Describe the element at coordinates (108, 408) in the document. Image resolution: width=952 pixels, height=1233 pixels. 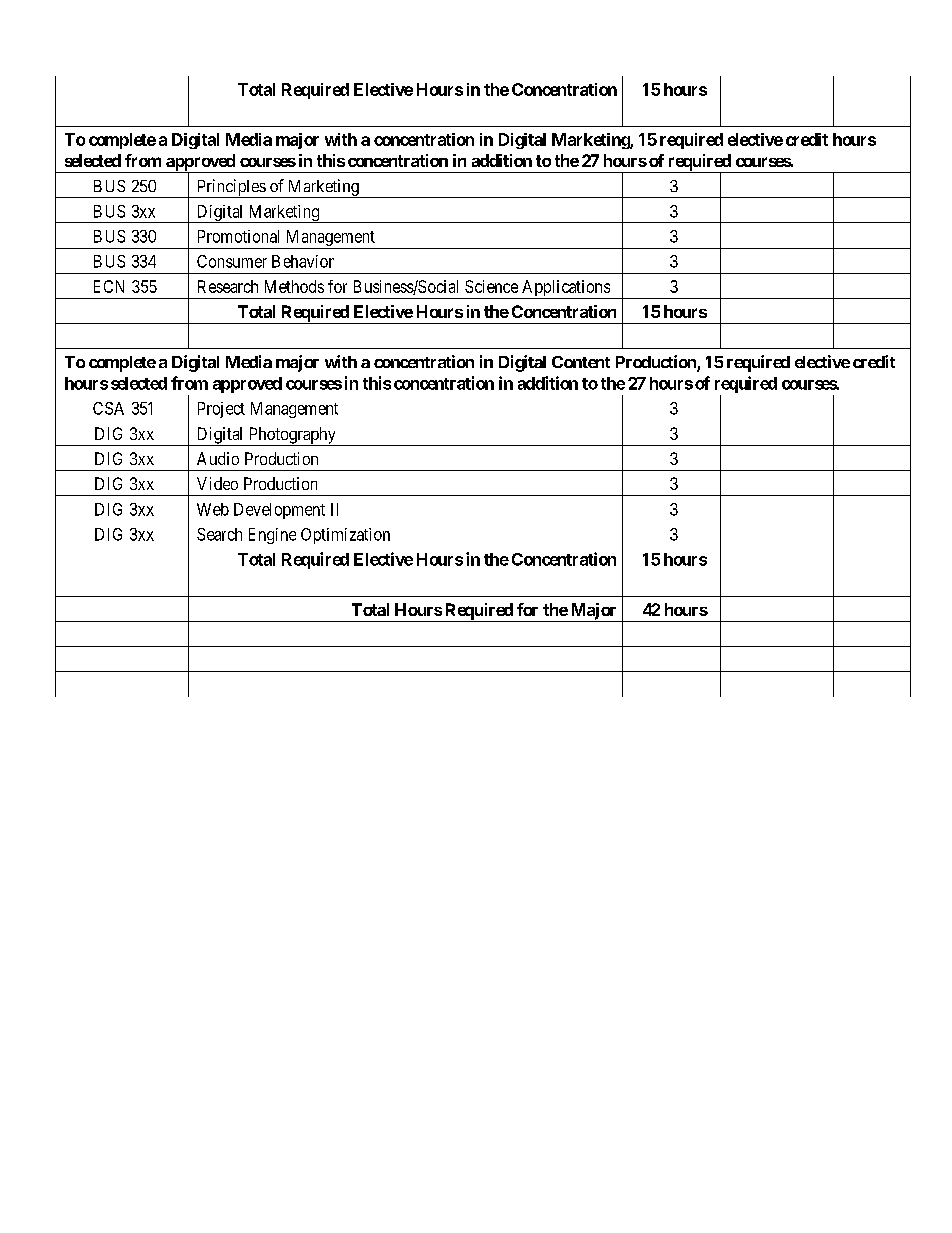
I see `CSA` at that location.
